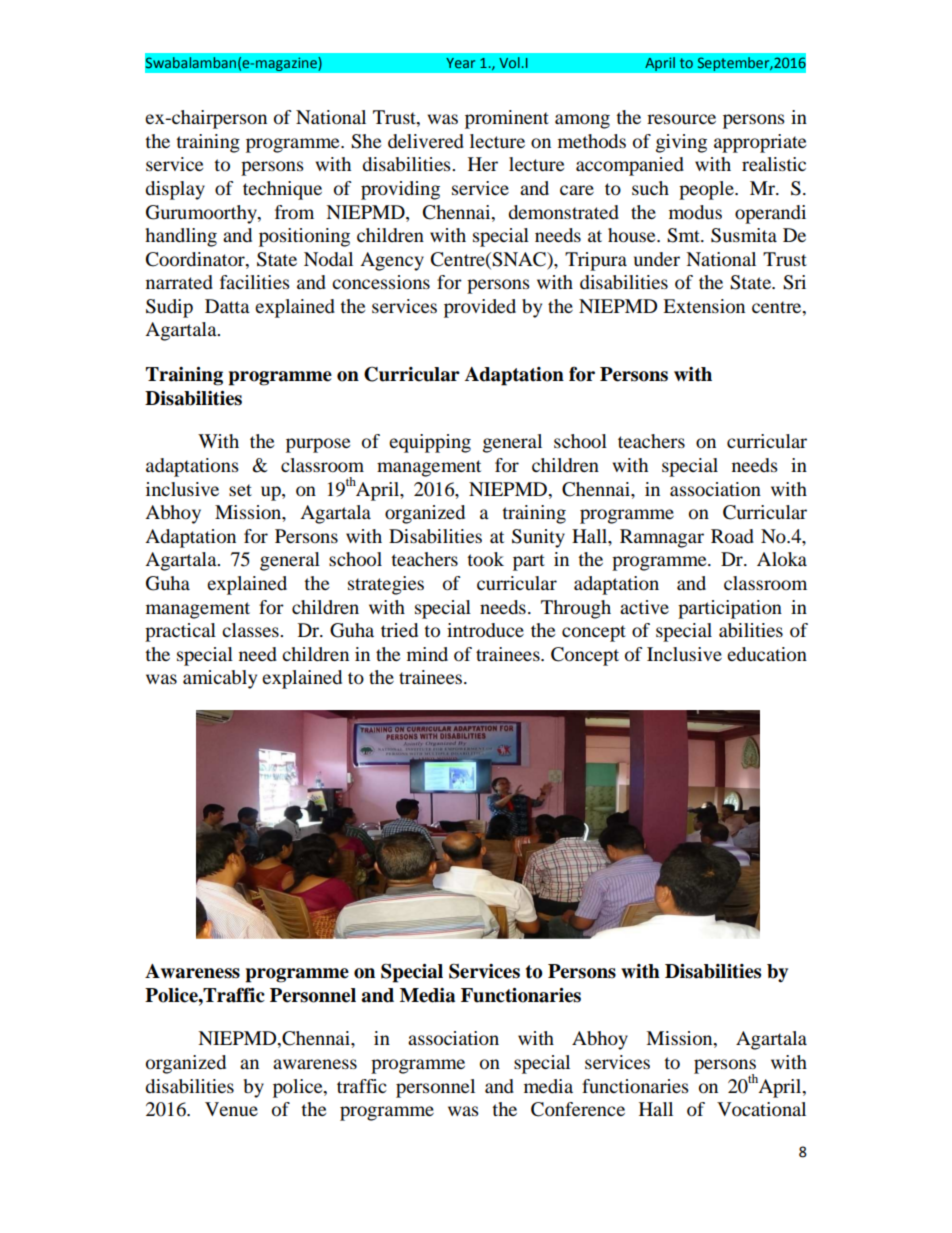 Image resolution: width=952 pixels, height=1233 pixels. Describe the element at coordinates (480, 308) in the screenshot. I see `provided` at that location.
